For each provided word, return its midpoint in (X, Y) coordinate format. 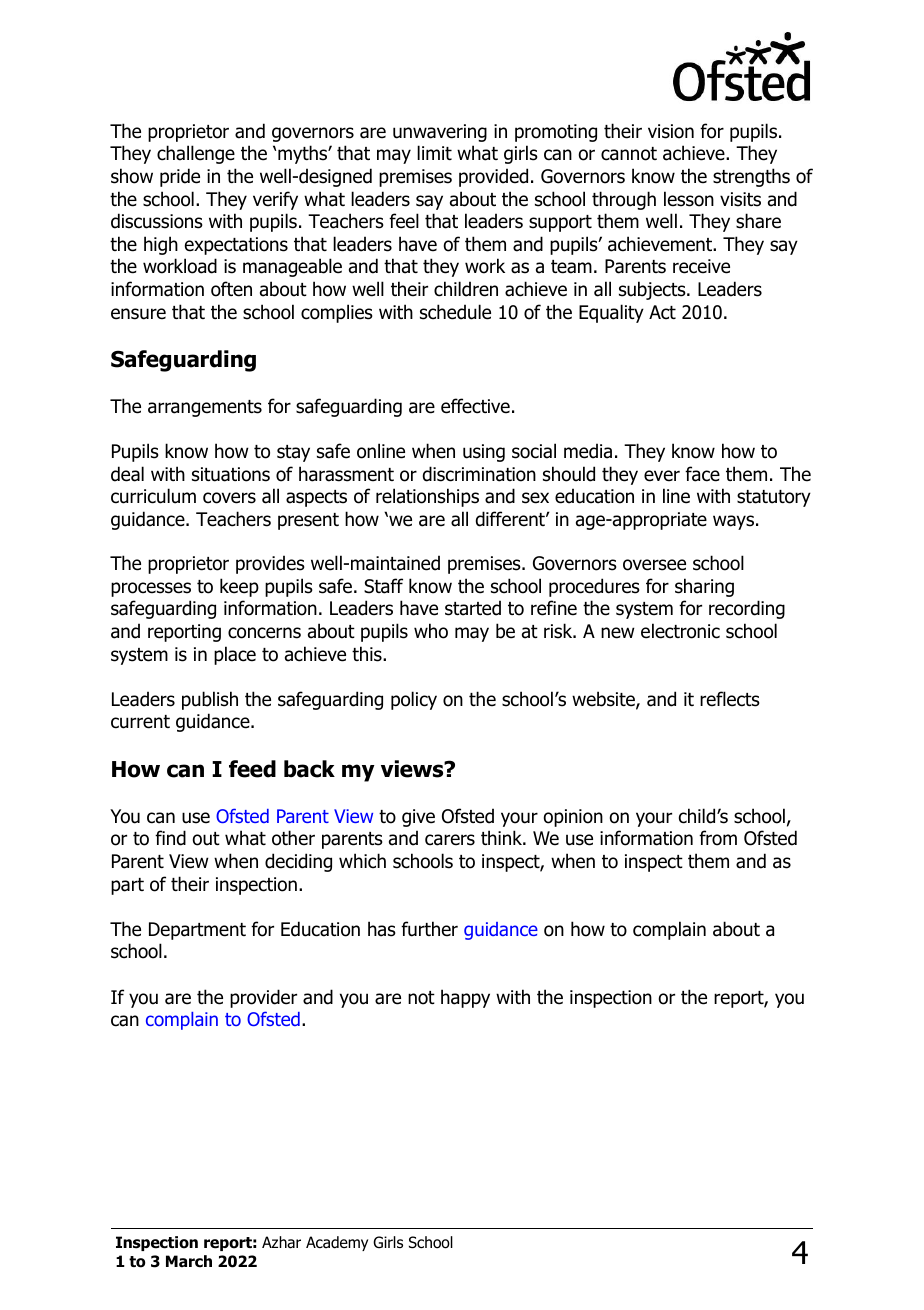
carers (450, 840)
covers (229, 498)
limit (434, 152)
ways (733, 522)
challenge (196, 154)
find (170, 838)
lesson (689, 199)
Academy (337, 1243)
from (718, 838)
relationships (427, 497)
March (189, 1261)
